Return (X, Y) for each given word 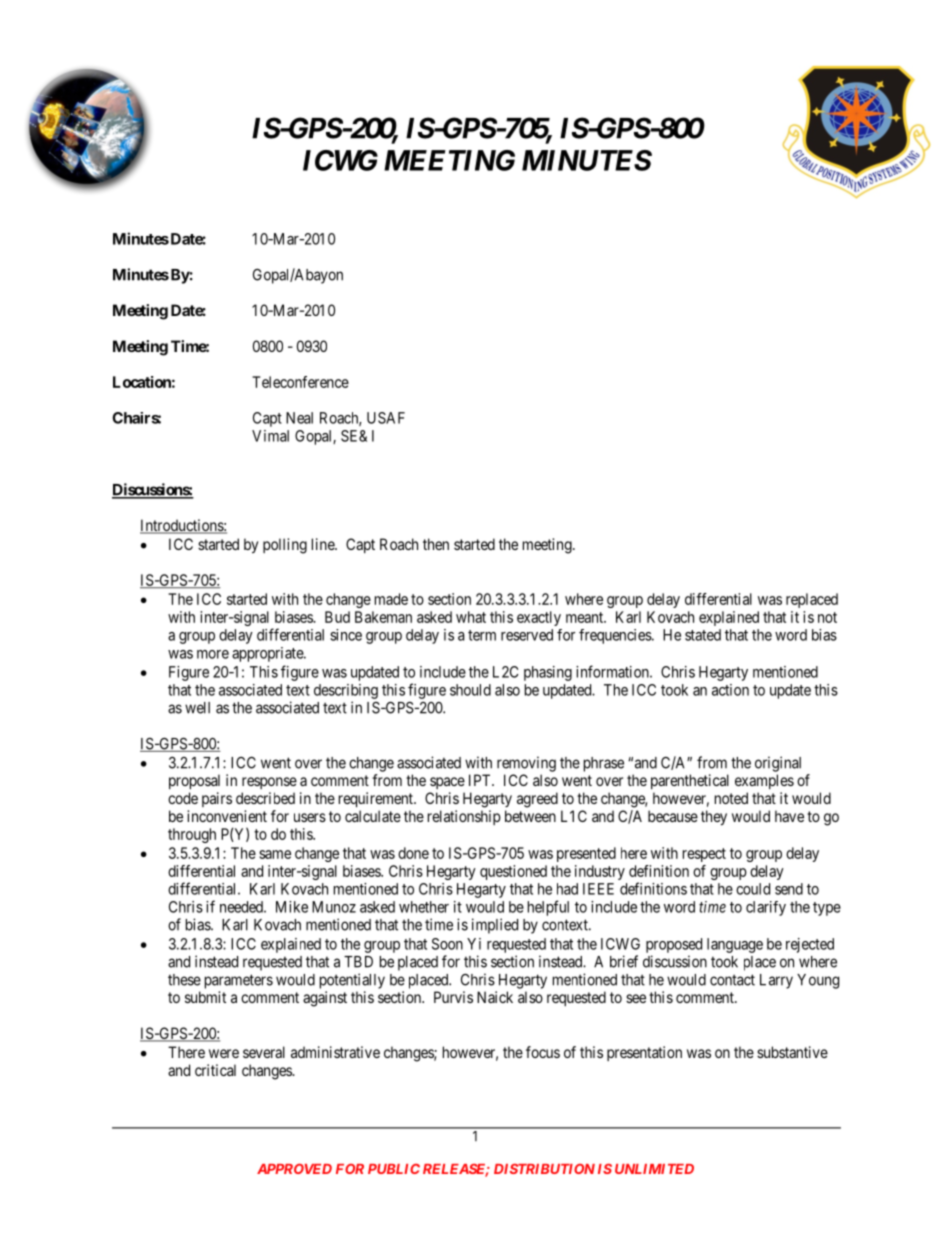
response (269, 783)
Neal (299, 418)
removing (526, 764)
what (471, 617)
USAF (386, 418)
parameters (239, 981)
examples (764, 781)
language (735, 945)
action (730, 690)
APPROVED (294, 1168)
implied (495, 926)
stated (703, 635)
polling (285, 546)
